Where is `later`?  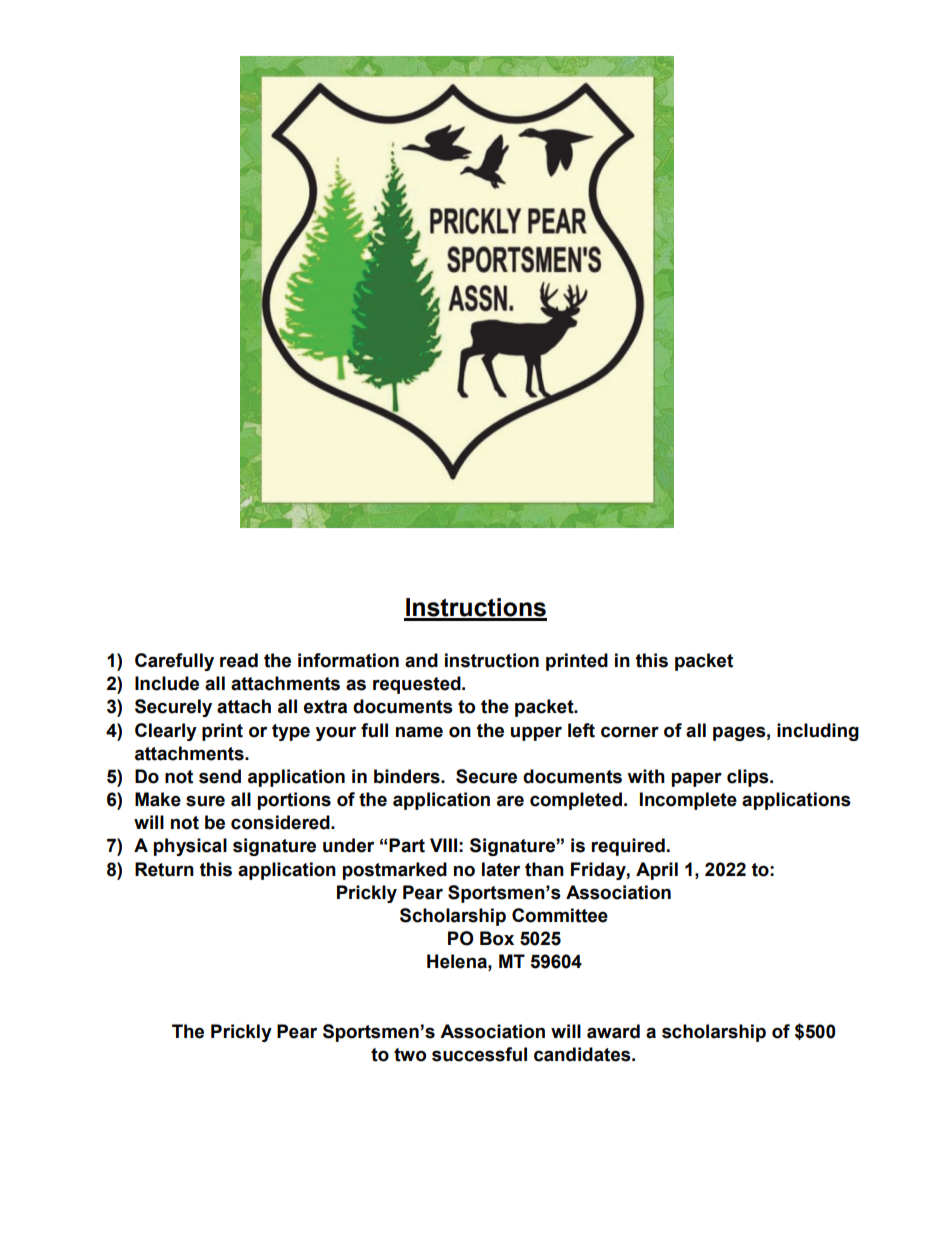 later is located at coordinates (501, 869).
